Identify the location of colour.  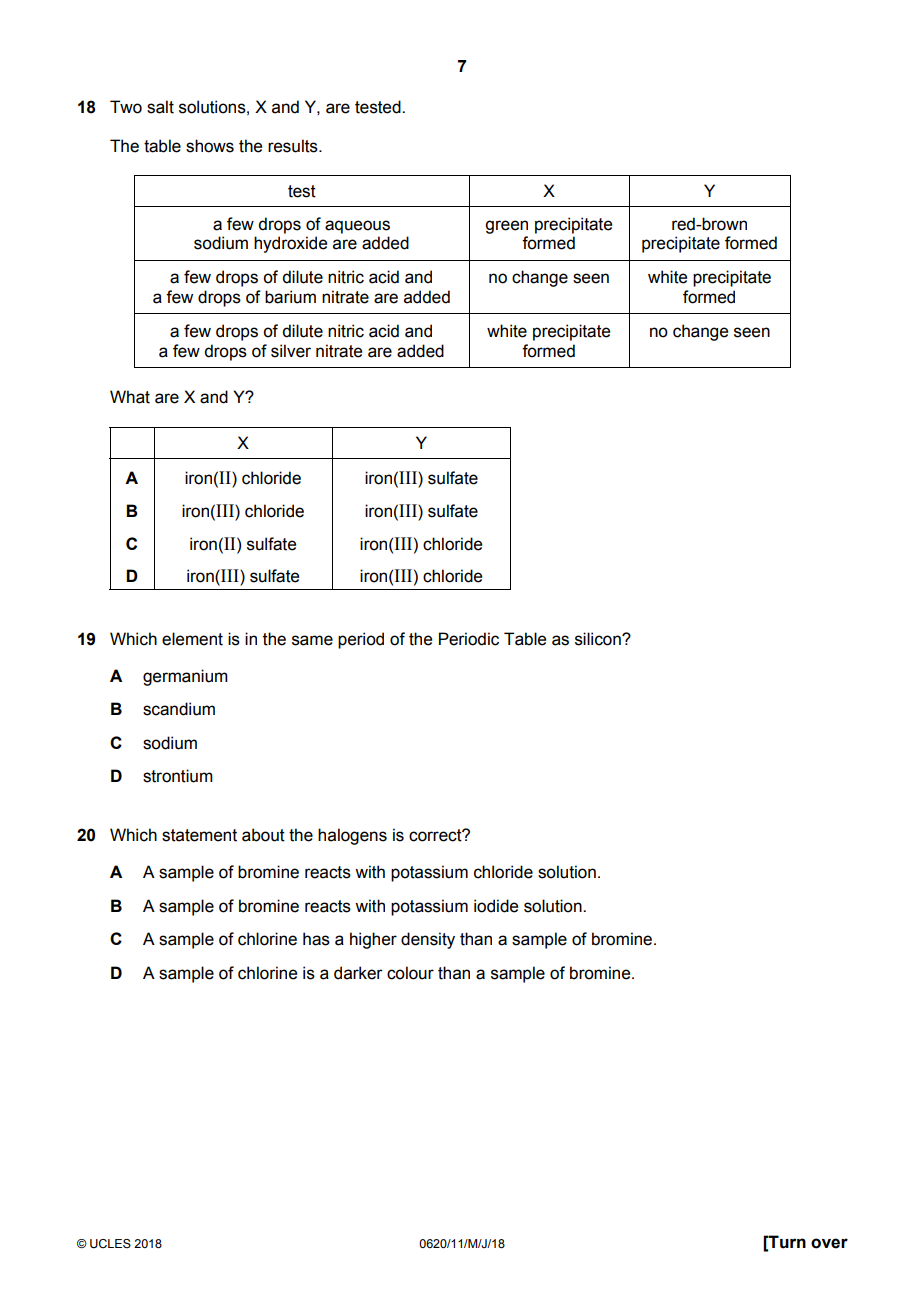
(410, 973).
